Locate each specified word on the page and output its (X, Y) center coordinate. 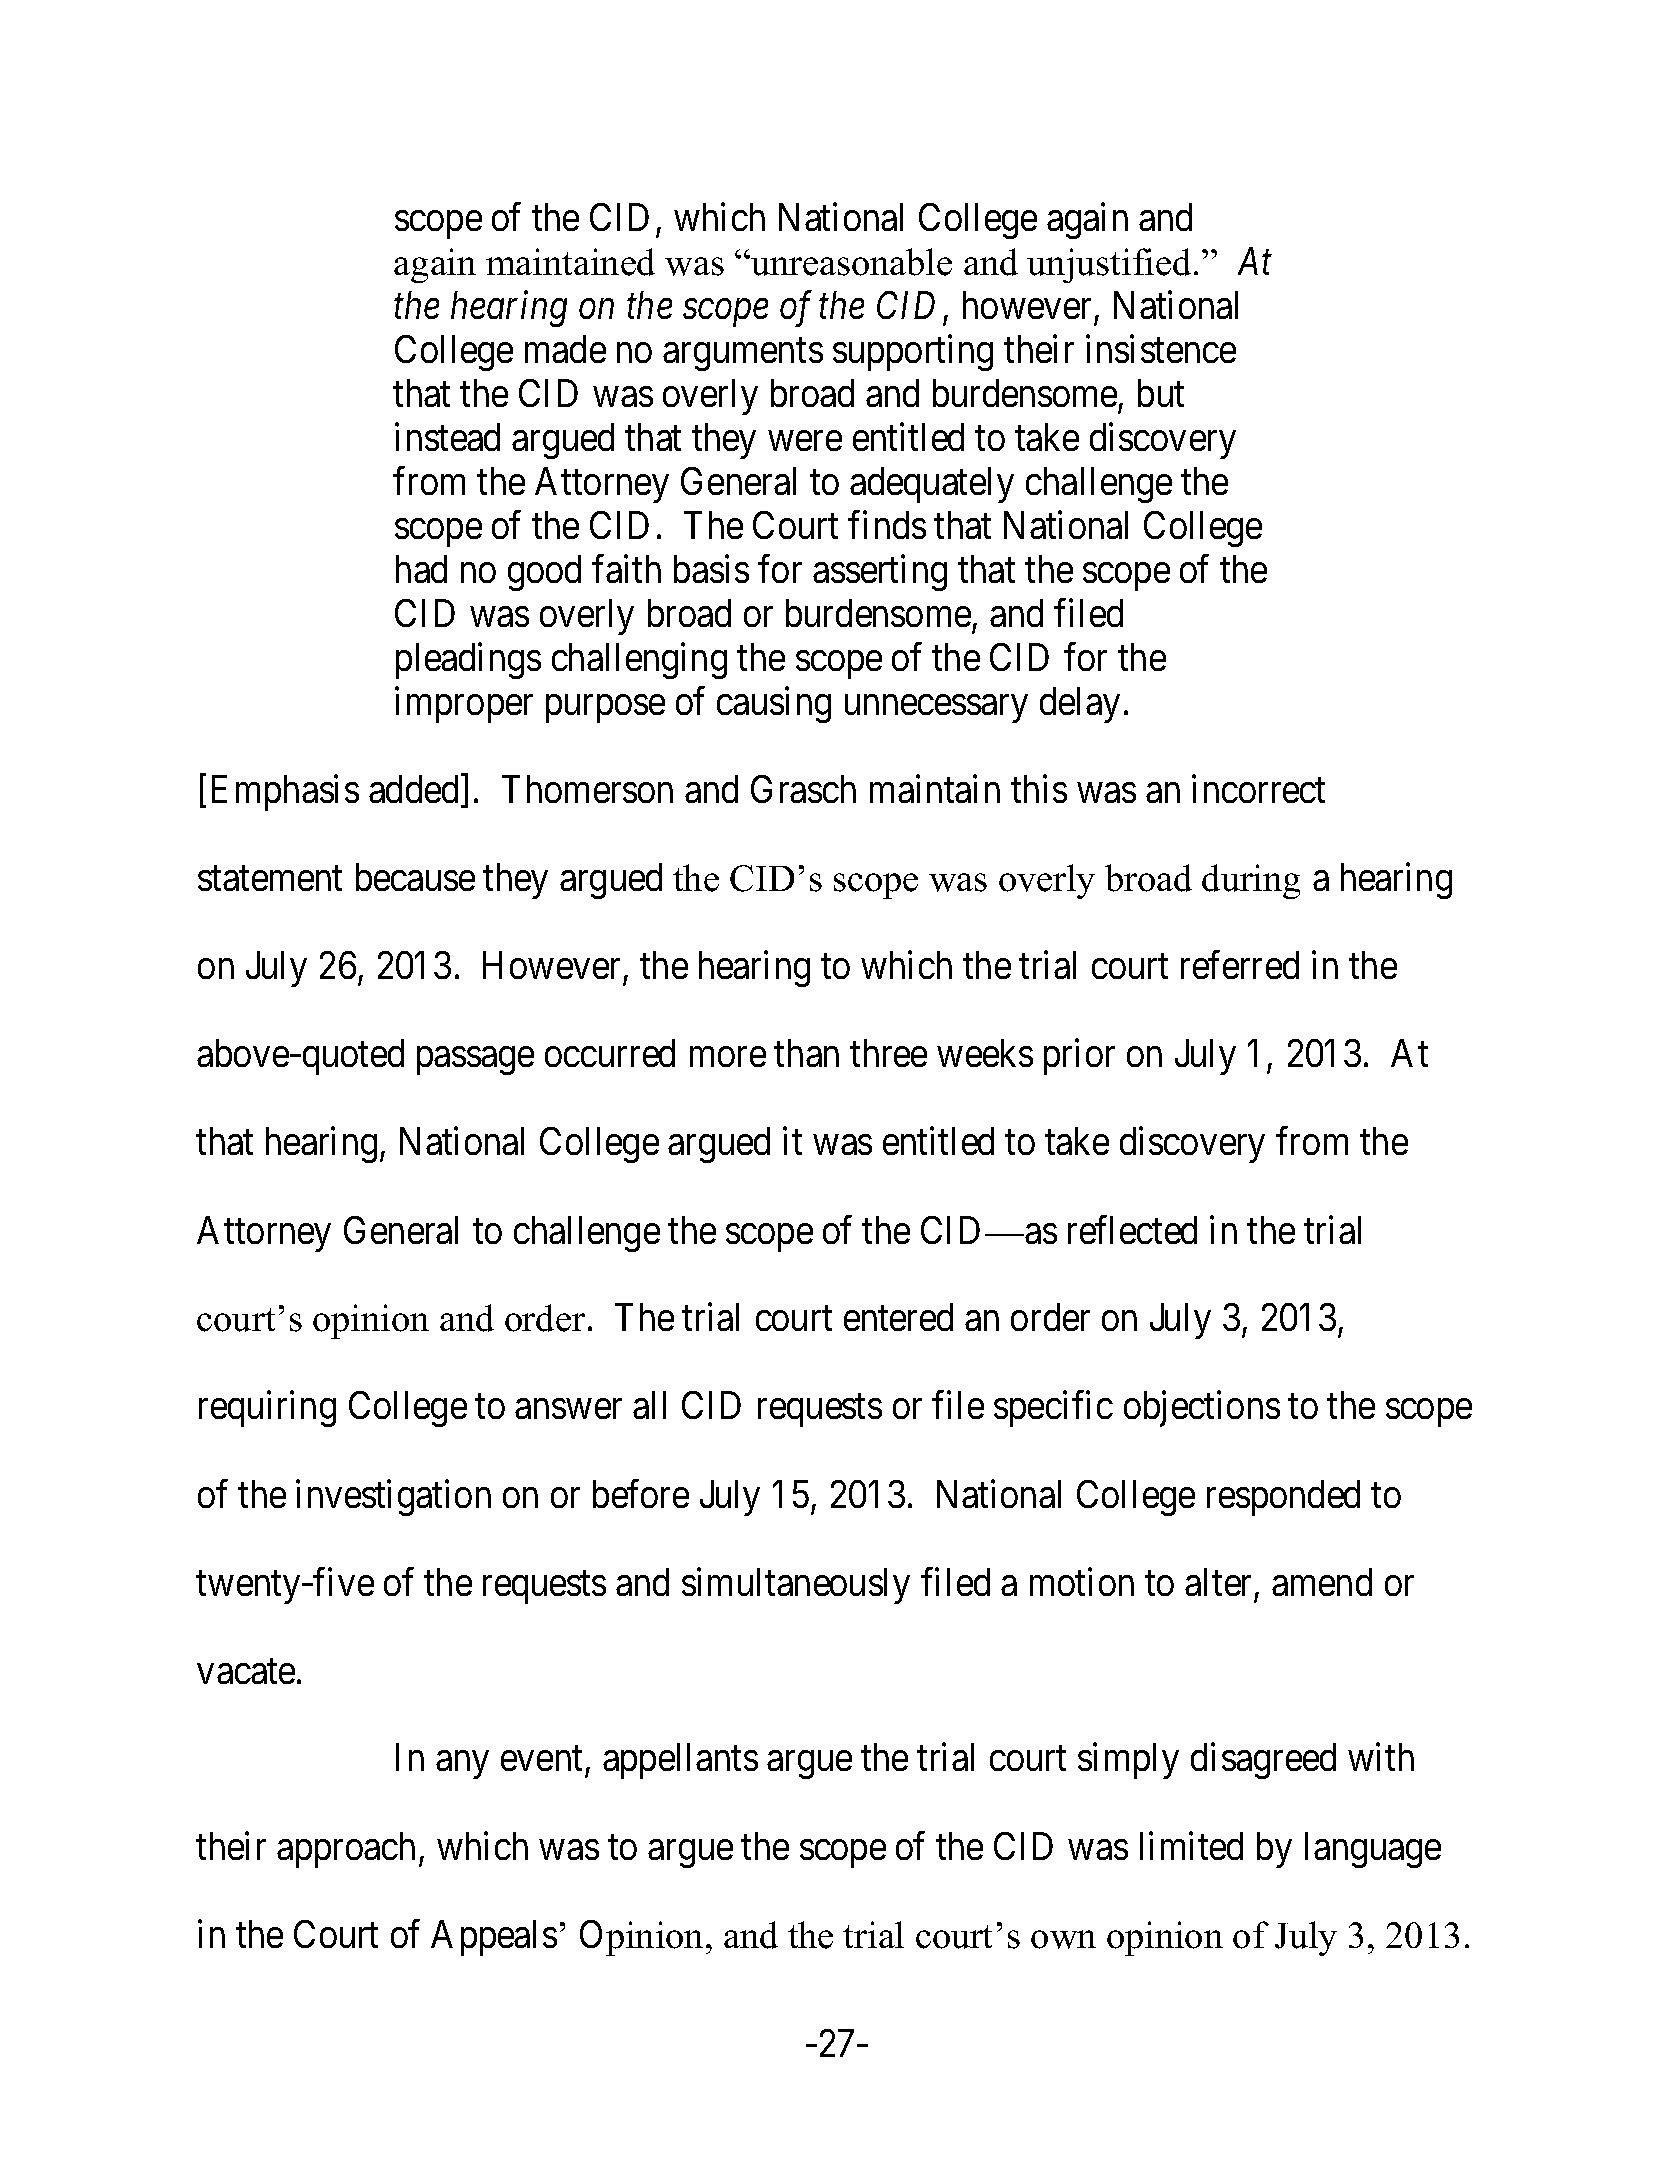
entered (898, 1317)
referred (1240, 965)
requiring (267, 1409)
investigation (393, 1497)
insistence (1161, 349)
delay (1080, 705)
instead (447, 437)
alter (1218, 1582)
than (806, 1053)
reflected (1132, 1229)
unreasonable (850, 262)
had (421, 569)
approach (346, 1850)
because (415, 877)
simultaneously (796, 1585)
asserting (880, 573)
